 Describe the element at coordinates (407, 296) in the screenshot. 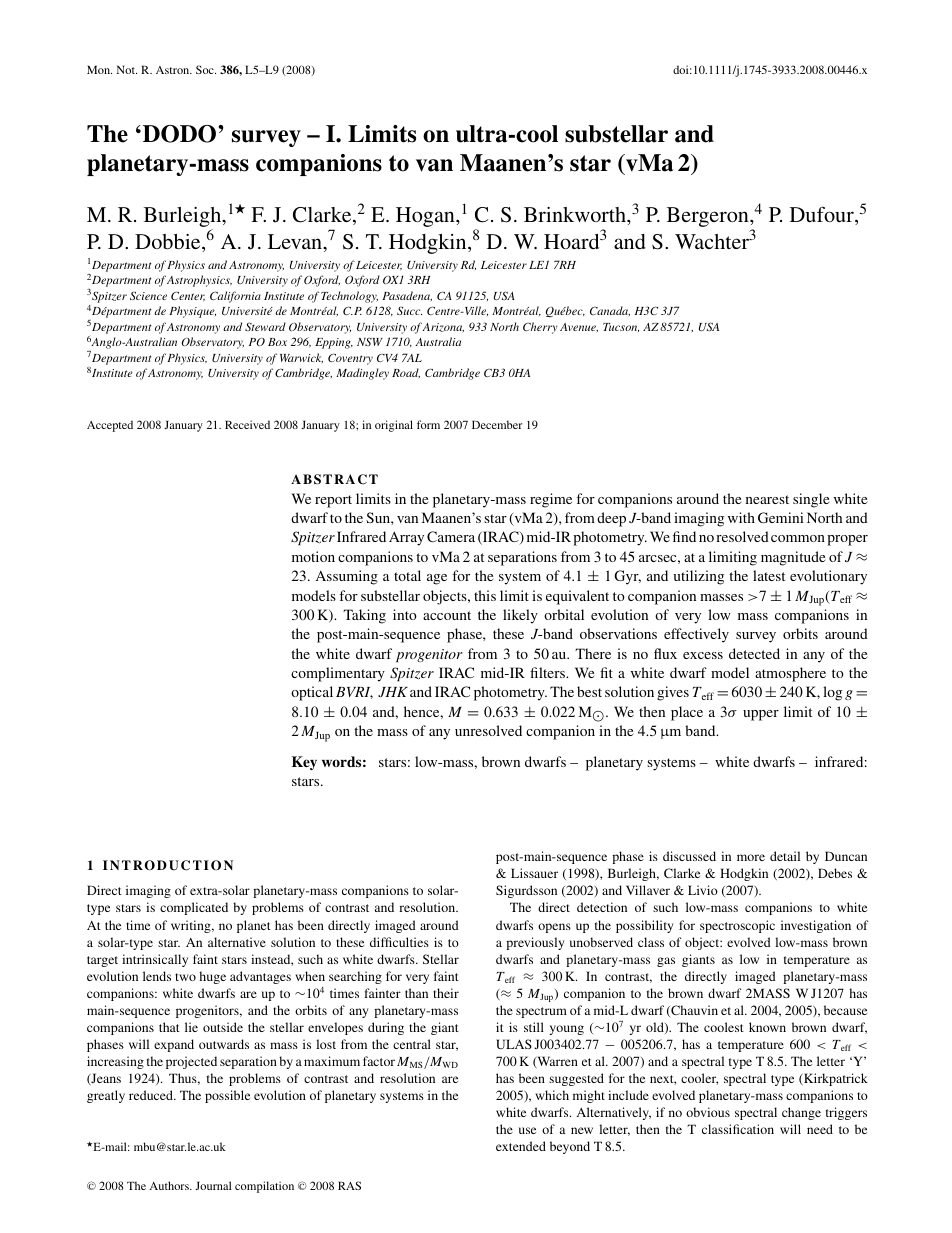

I see `Pasadena` at that location.
